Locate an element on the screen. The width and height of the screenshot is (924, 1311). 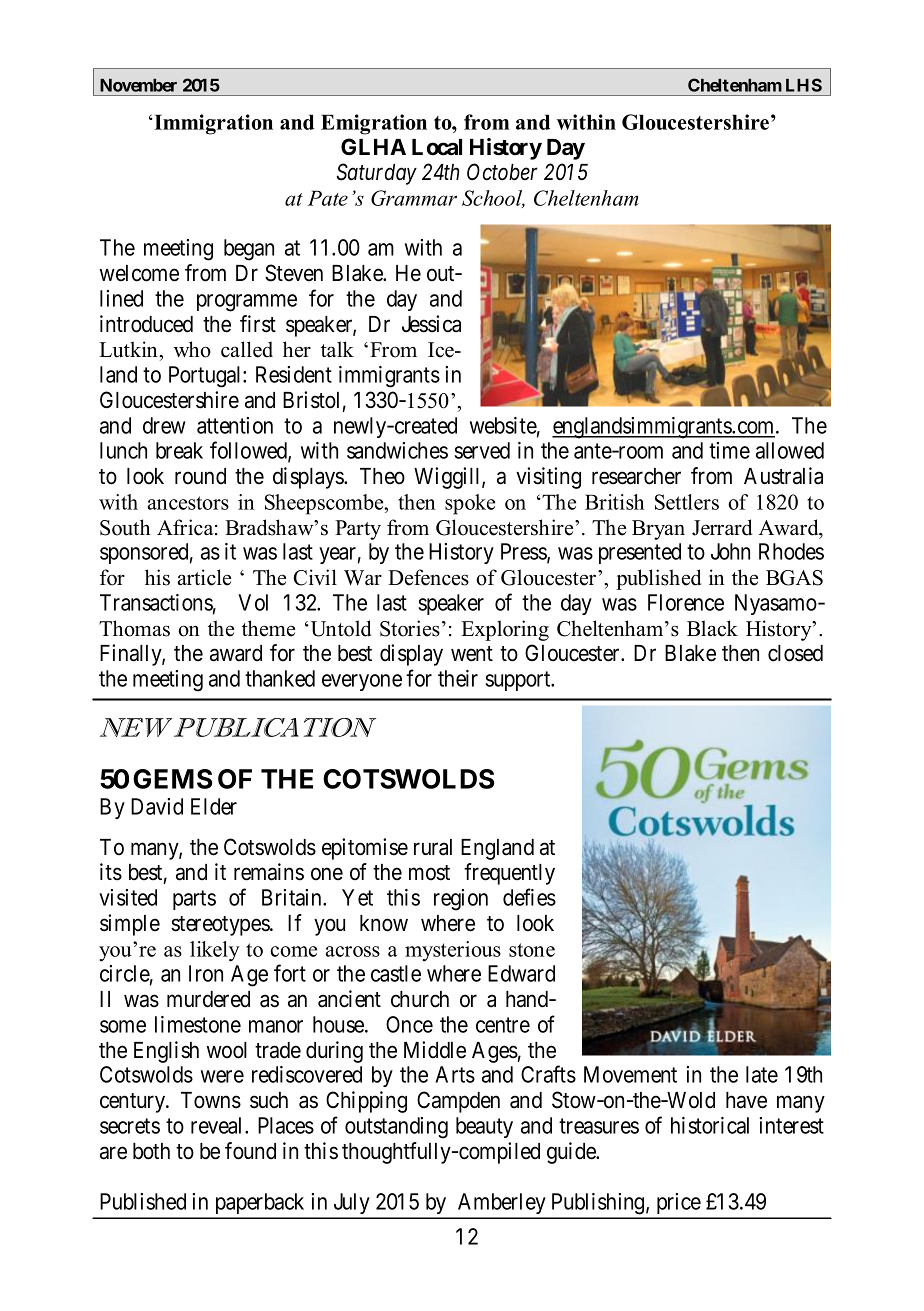
Immigration is located at coordinates (212, 124).
